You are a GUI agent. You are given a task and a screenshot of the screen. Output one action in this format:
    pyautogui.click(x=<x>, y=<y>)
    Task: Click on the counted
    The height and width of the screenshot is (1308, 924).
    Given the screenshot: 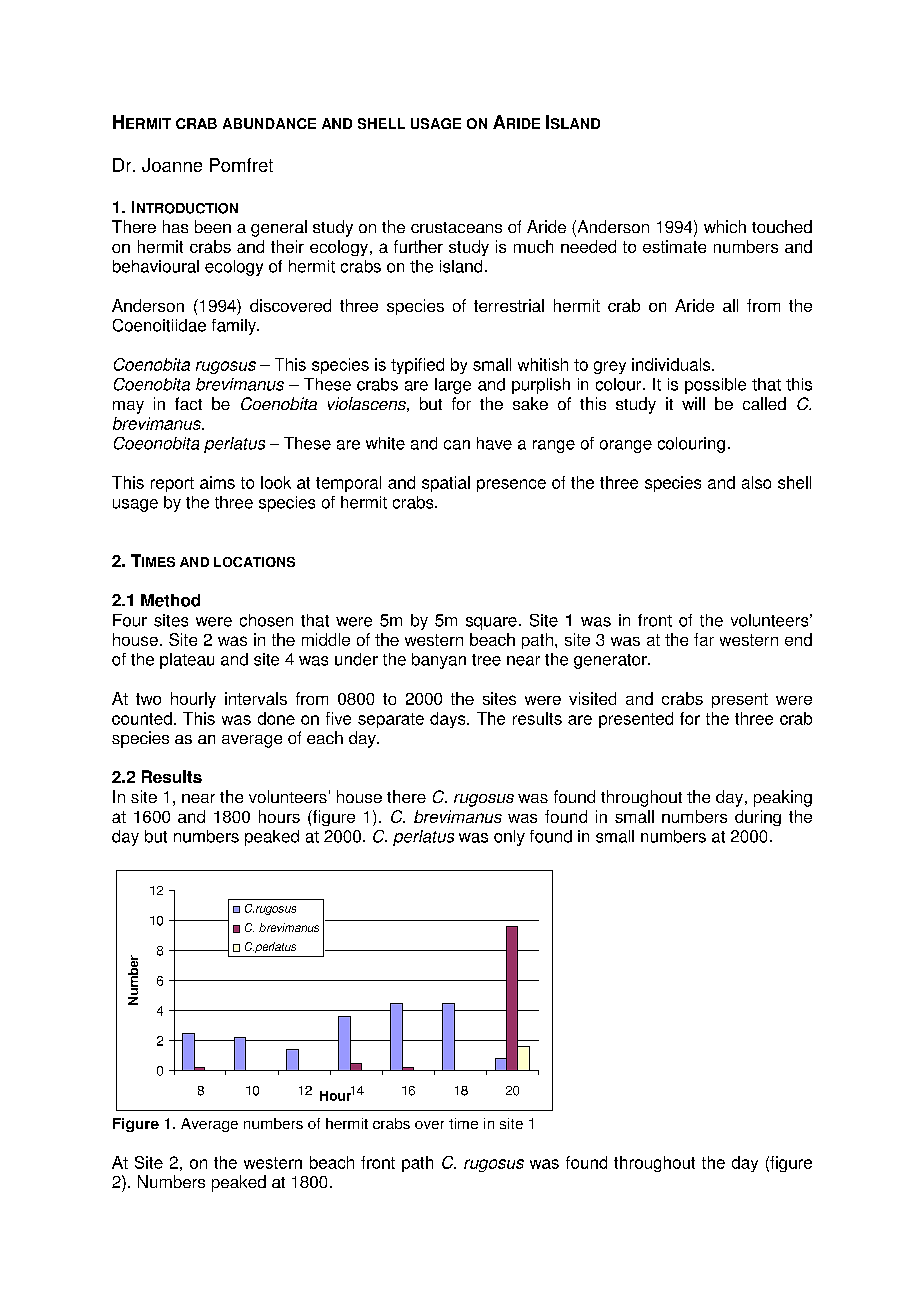 What is the action you would take?
    pyautogui.click(x=142, y=718)
